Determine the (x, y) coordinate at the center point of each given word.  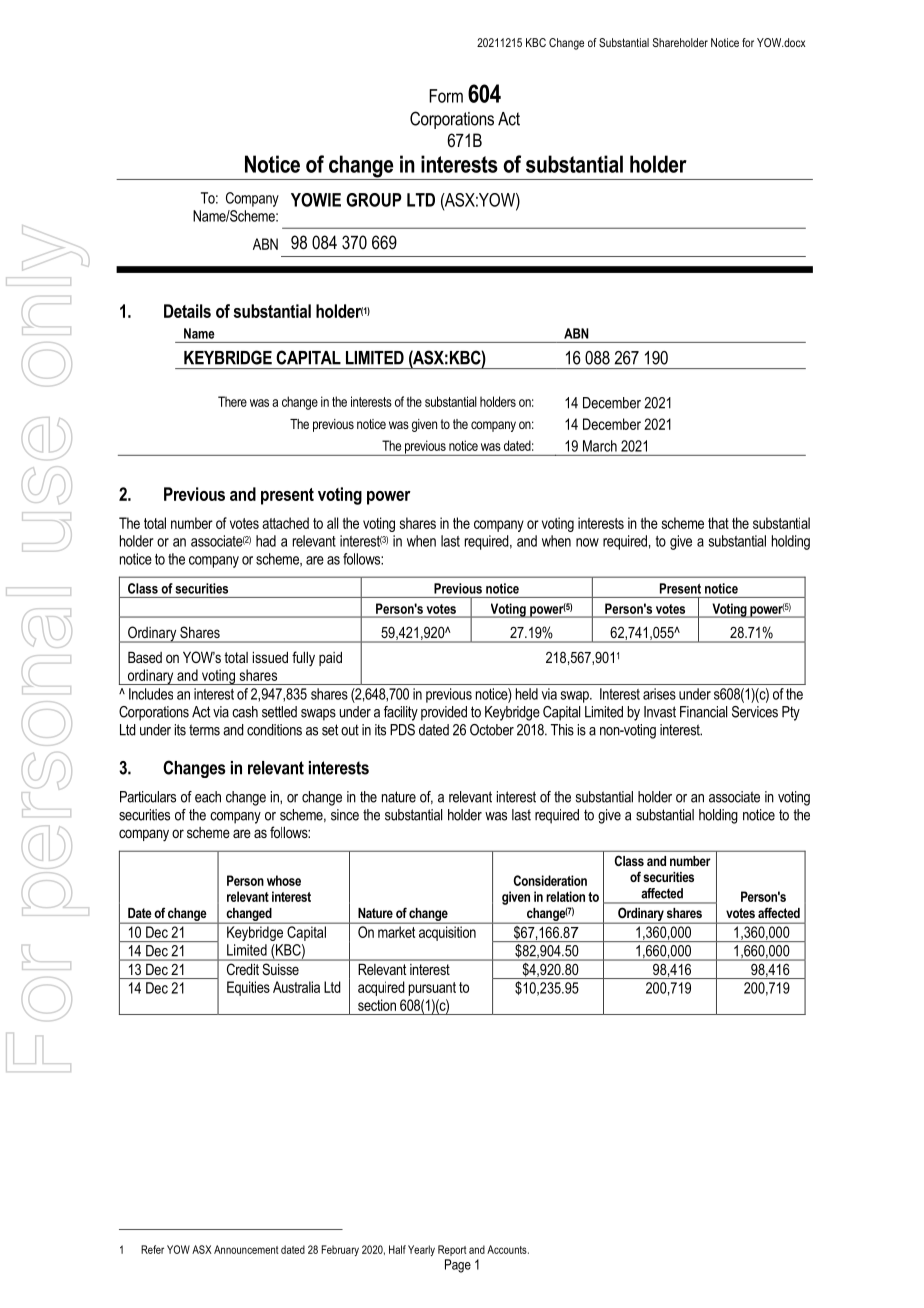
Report (452, 1250)
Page (458, 1266)
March (600, 446)
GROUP (374, 200)
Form (446, 96)
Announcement (246, 1249)
